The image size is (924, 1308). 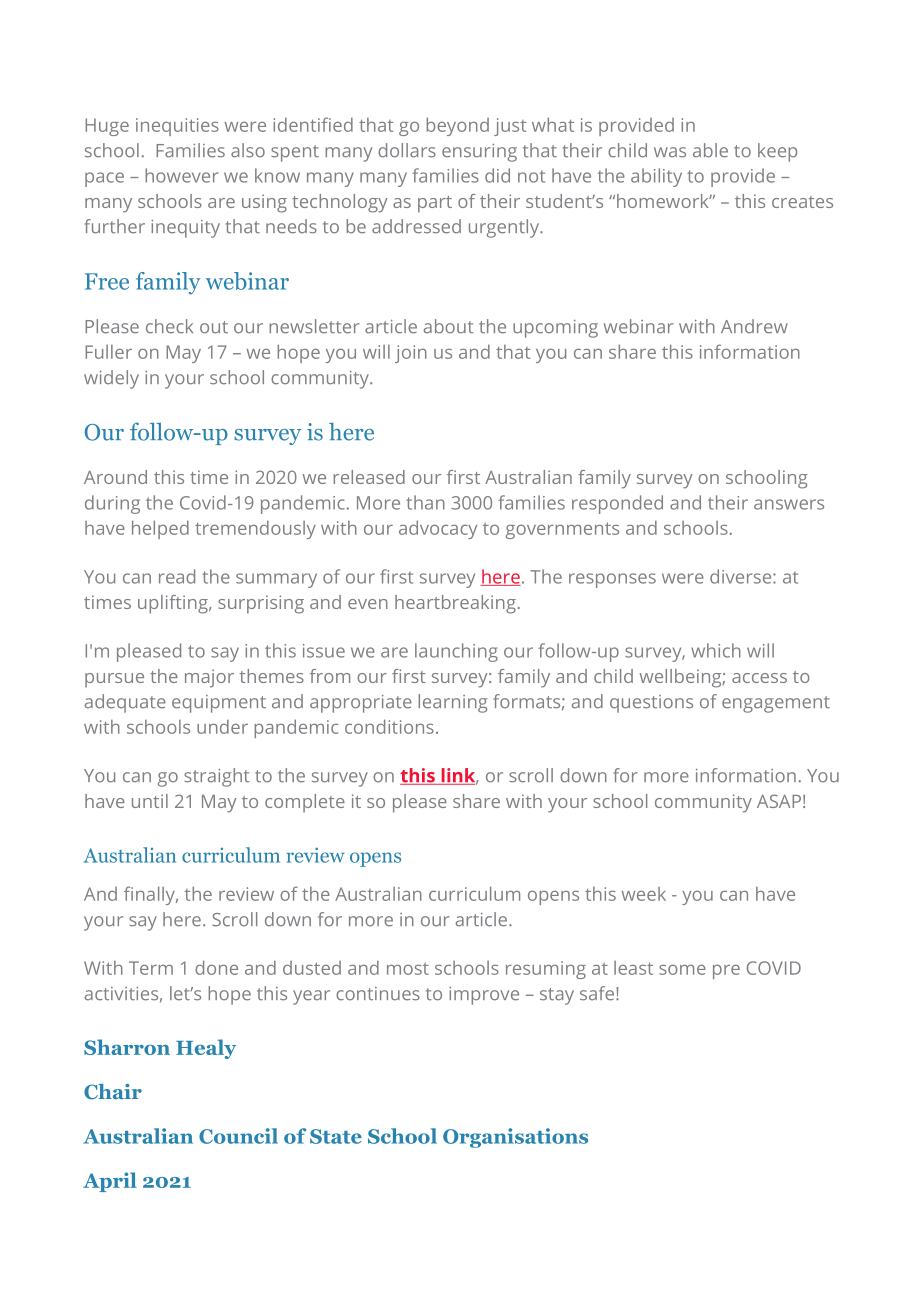 What do you see at coordinates (181, 175) in the screenshot?
I see `however` at bounding box center [181, 175].
